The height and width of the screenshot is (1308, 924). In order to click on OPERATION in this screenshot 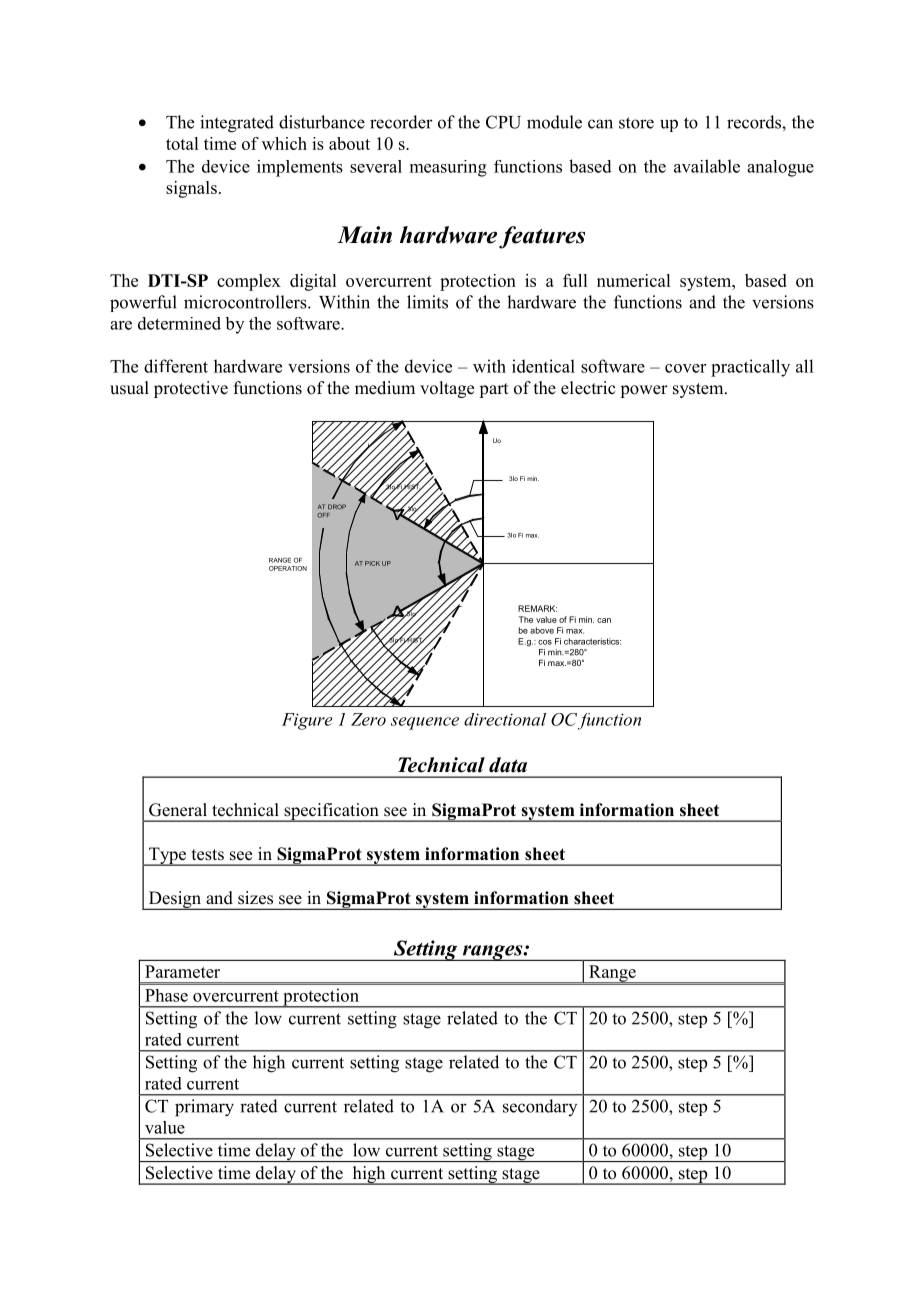, I will do `click(288, 568)`.
